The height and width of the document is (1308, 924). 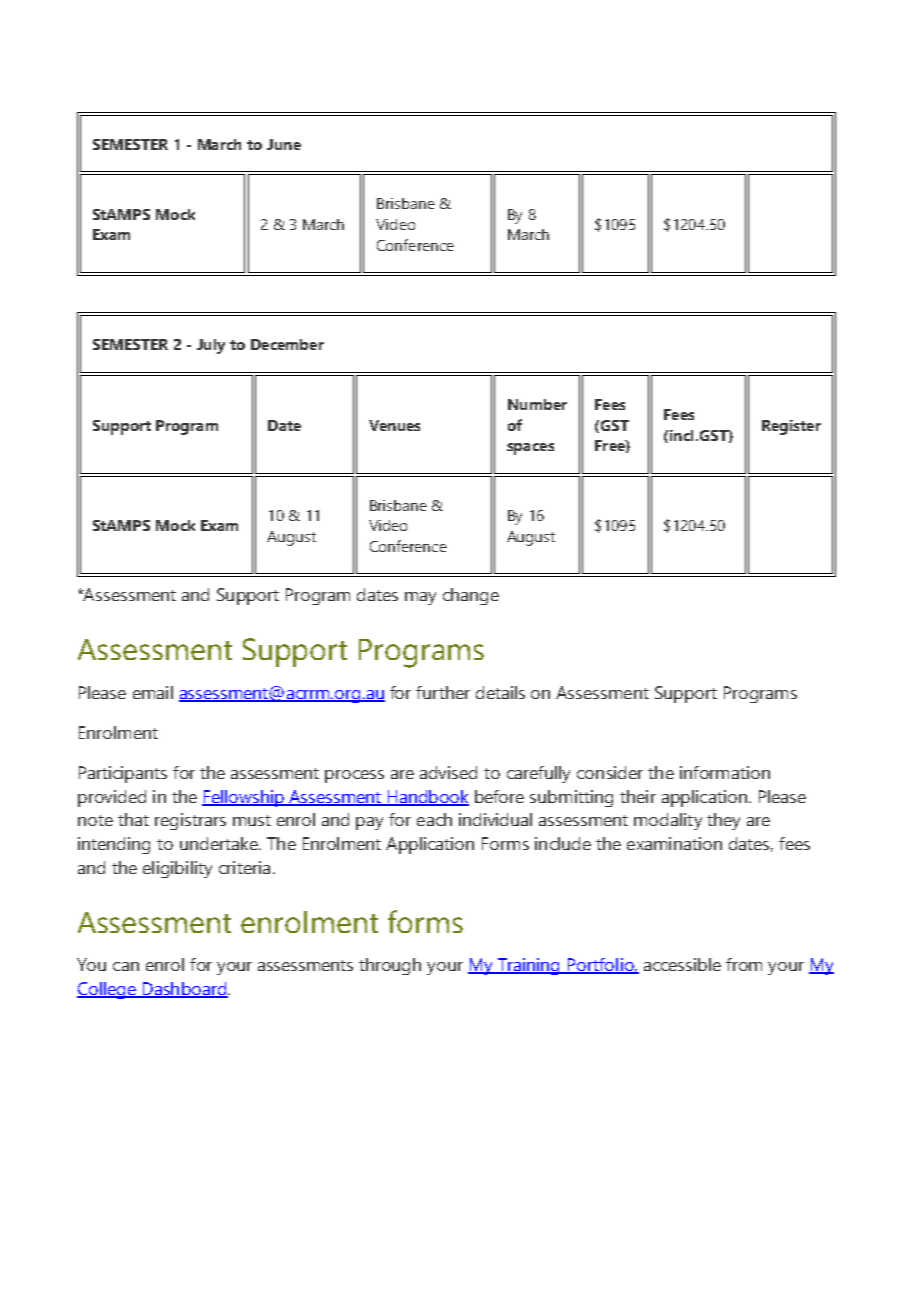 I want to click on Number, so click(x=537, y=404).
